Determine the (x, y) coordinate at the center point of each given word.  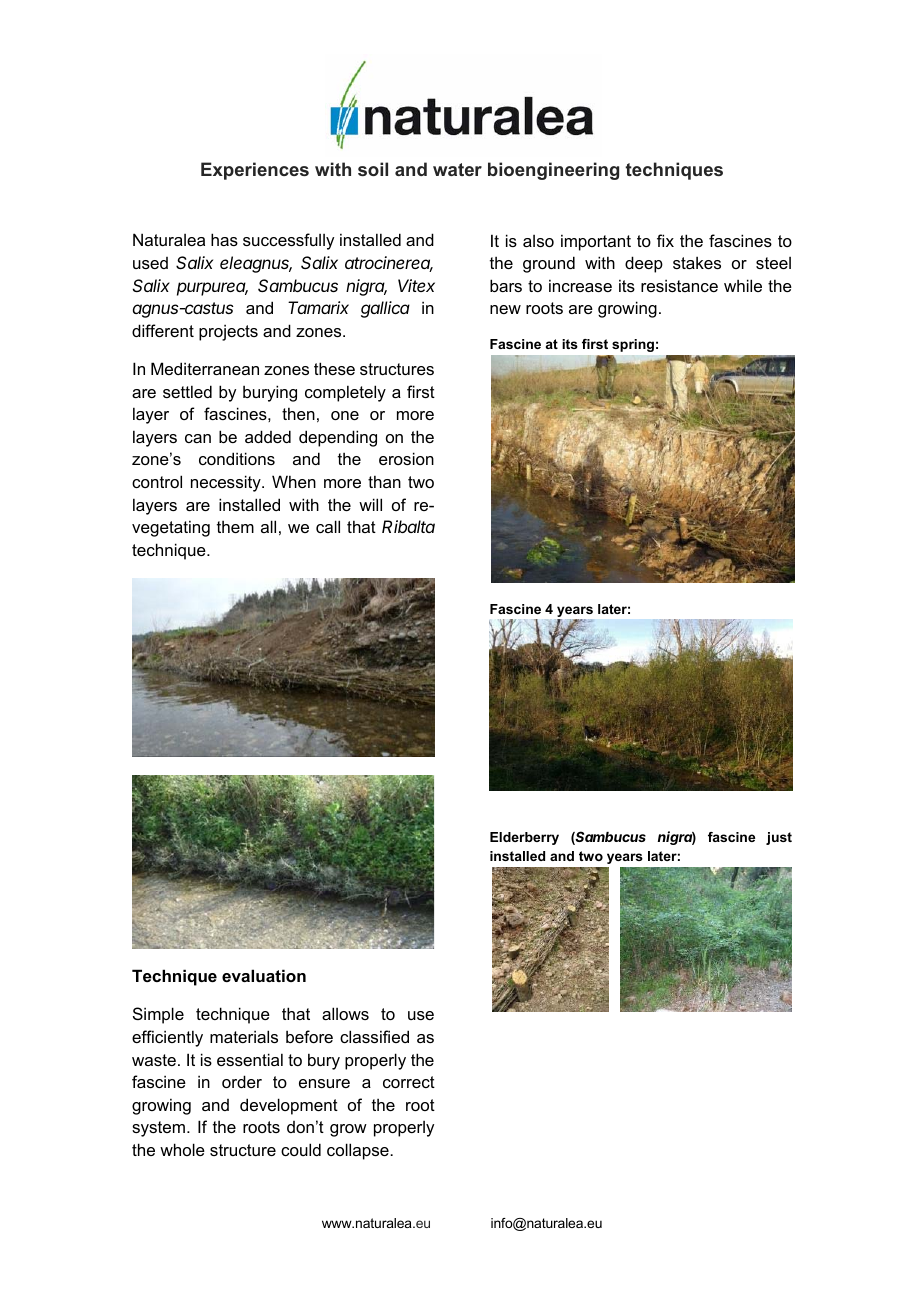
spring (633, 345)
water (457, 169)
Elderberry (524, 838)
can (198, 438)
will (370, 504)
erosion (406, 458)
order (242, 1081)
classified (374, 1036)
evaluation (264, 975)
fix (665, 240)
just (779, 838)
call (328, 526)
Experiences (255, 171)
